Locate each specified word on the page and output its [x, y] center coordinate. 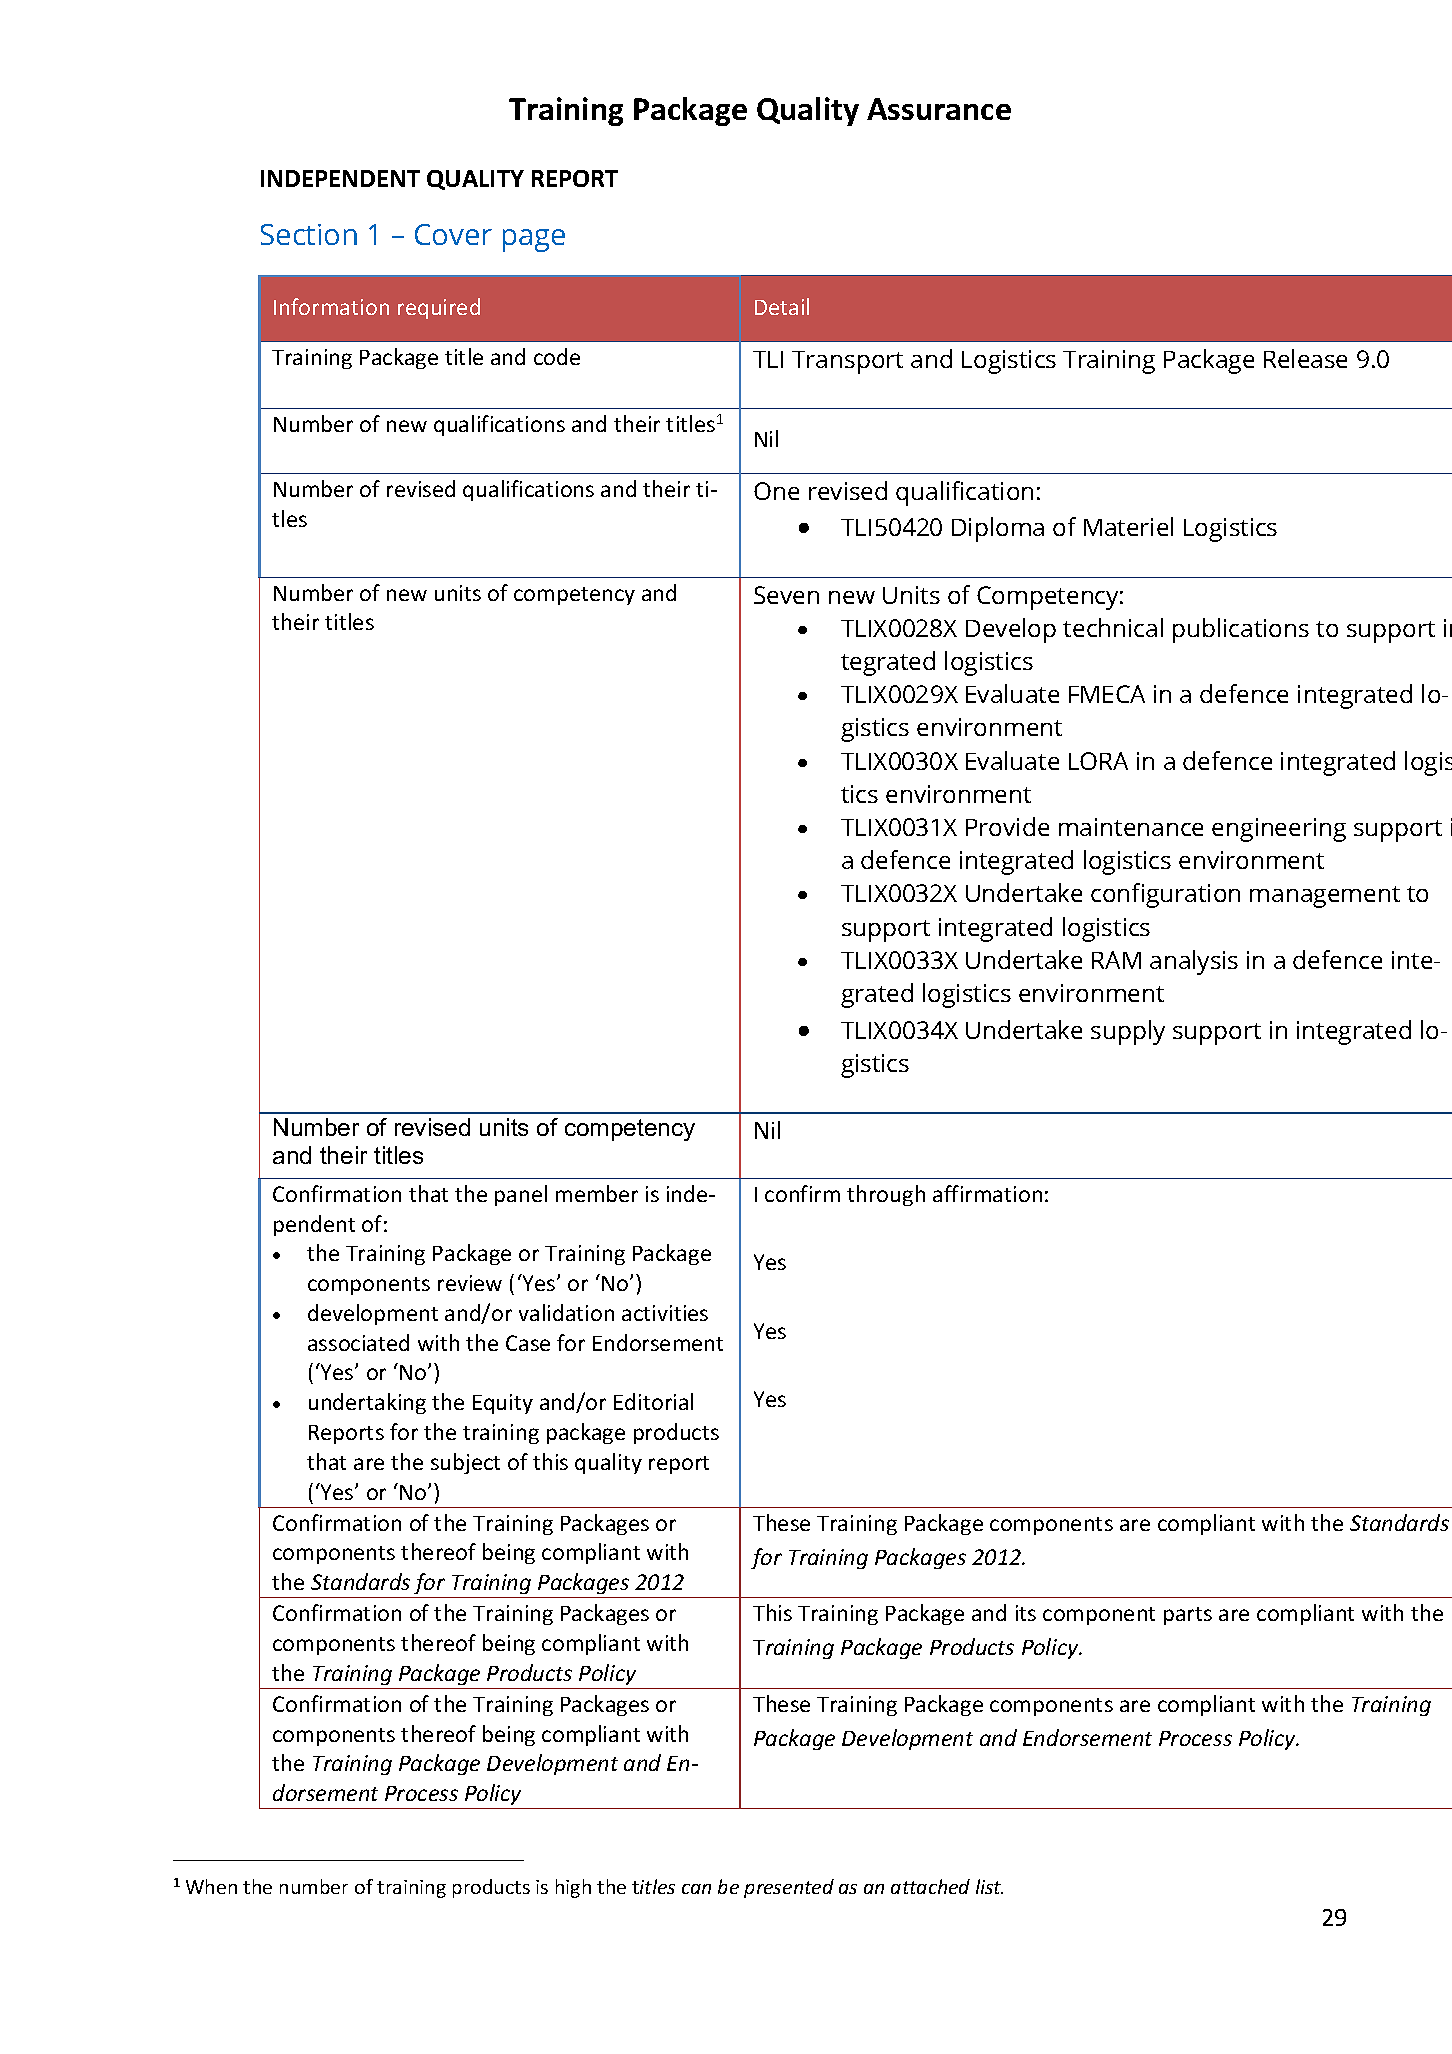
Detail [782, 306]
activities [665, 1313]
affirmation [987, 1193]
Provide [1007, 826]
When [211, 1886]
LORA [1098, 761]
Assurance [939, 109]
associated [358, 1342]
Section [309, 234]
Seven [786, 595]
